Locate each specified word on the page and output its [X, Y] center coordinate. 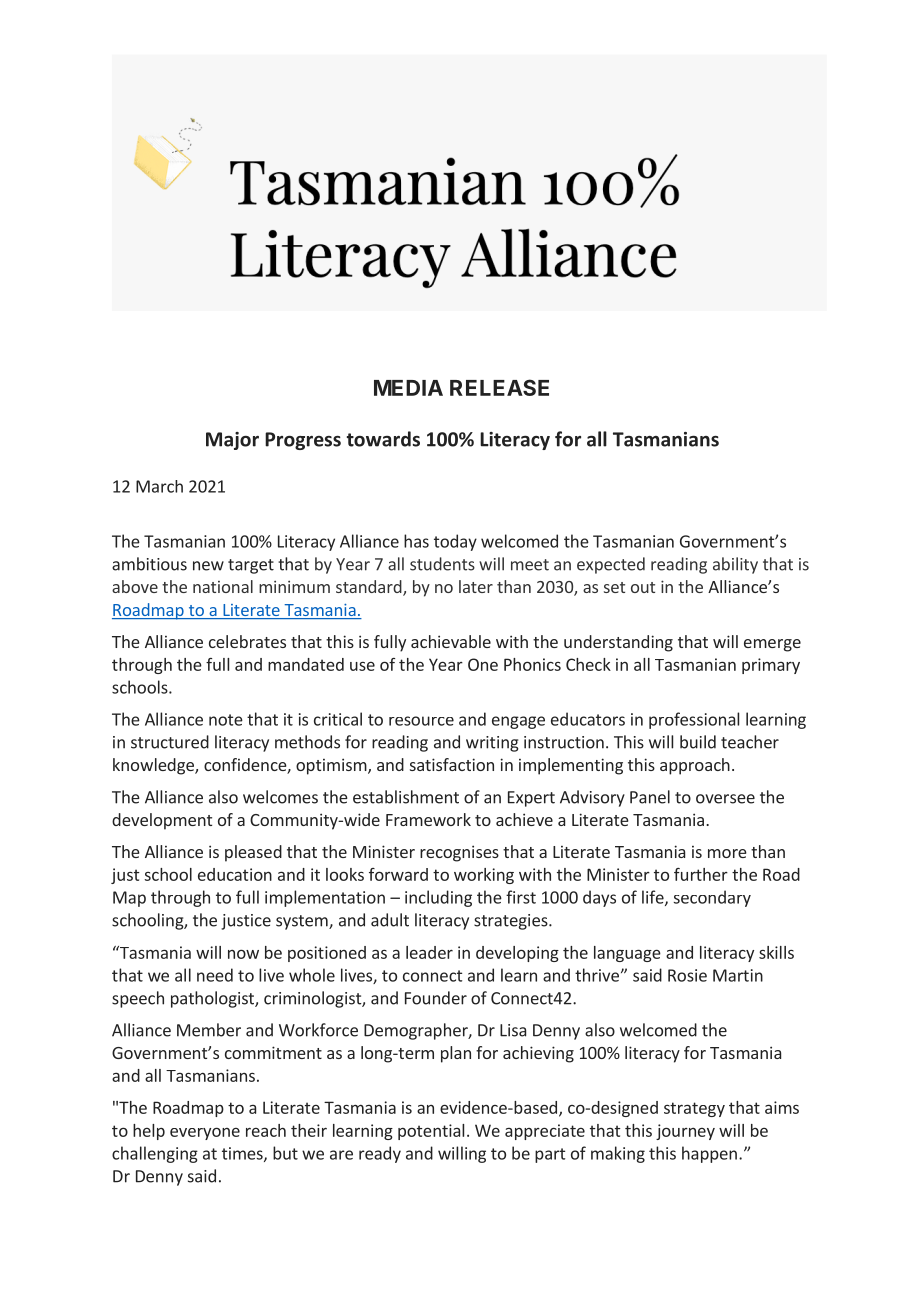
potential [431, 1132]
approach [695, 766]
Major [232, 441]
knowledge [154, 766]
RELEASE [499, 387]
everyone [205, 1133]
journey [685, 1132]
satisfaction [452, 764]
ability [735, 565]
